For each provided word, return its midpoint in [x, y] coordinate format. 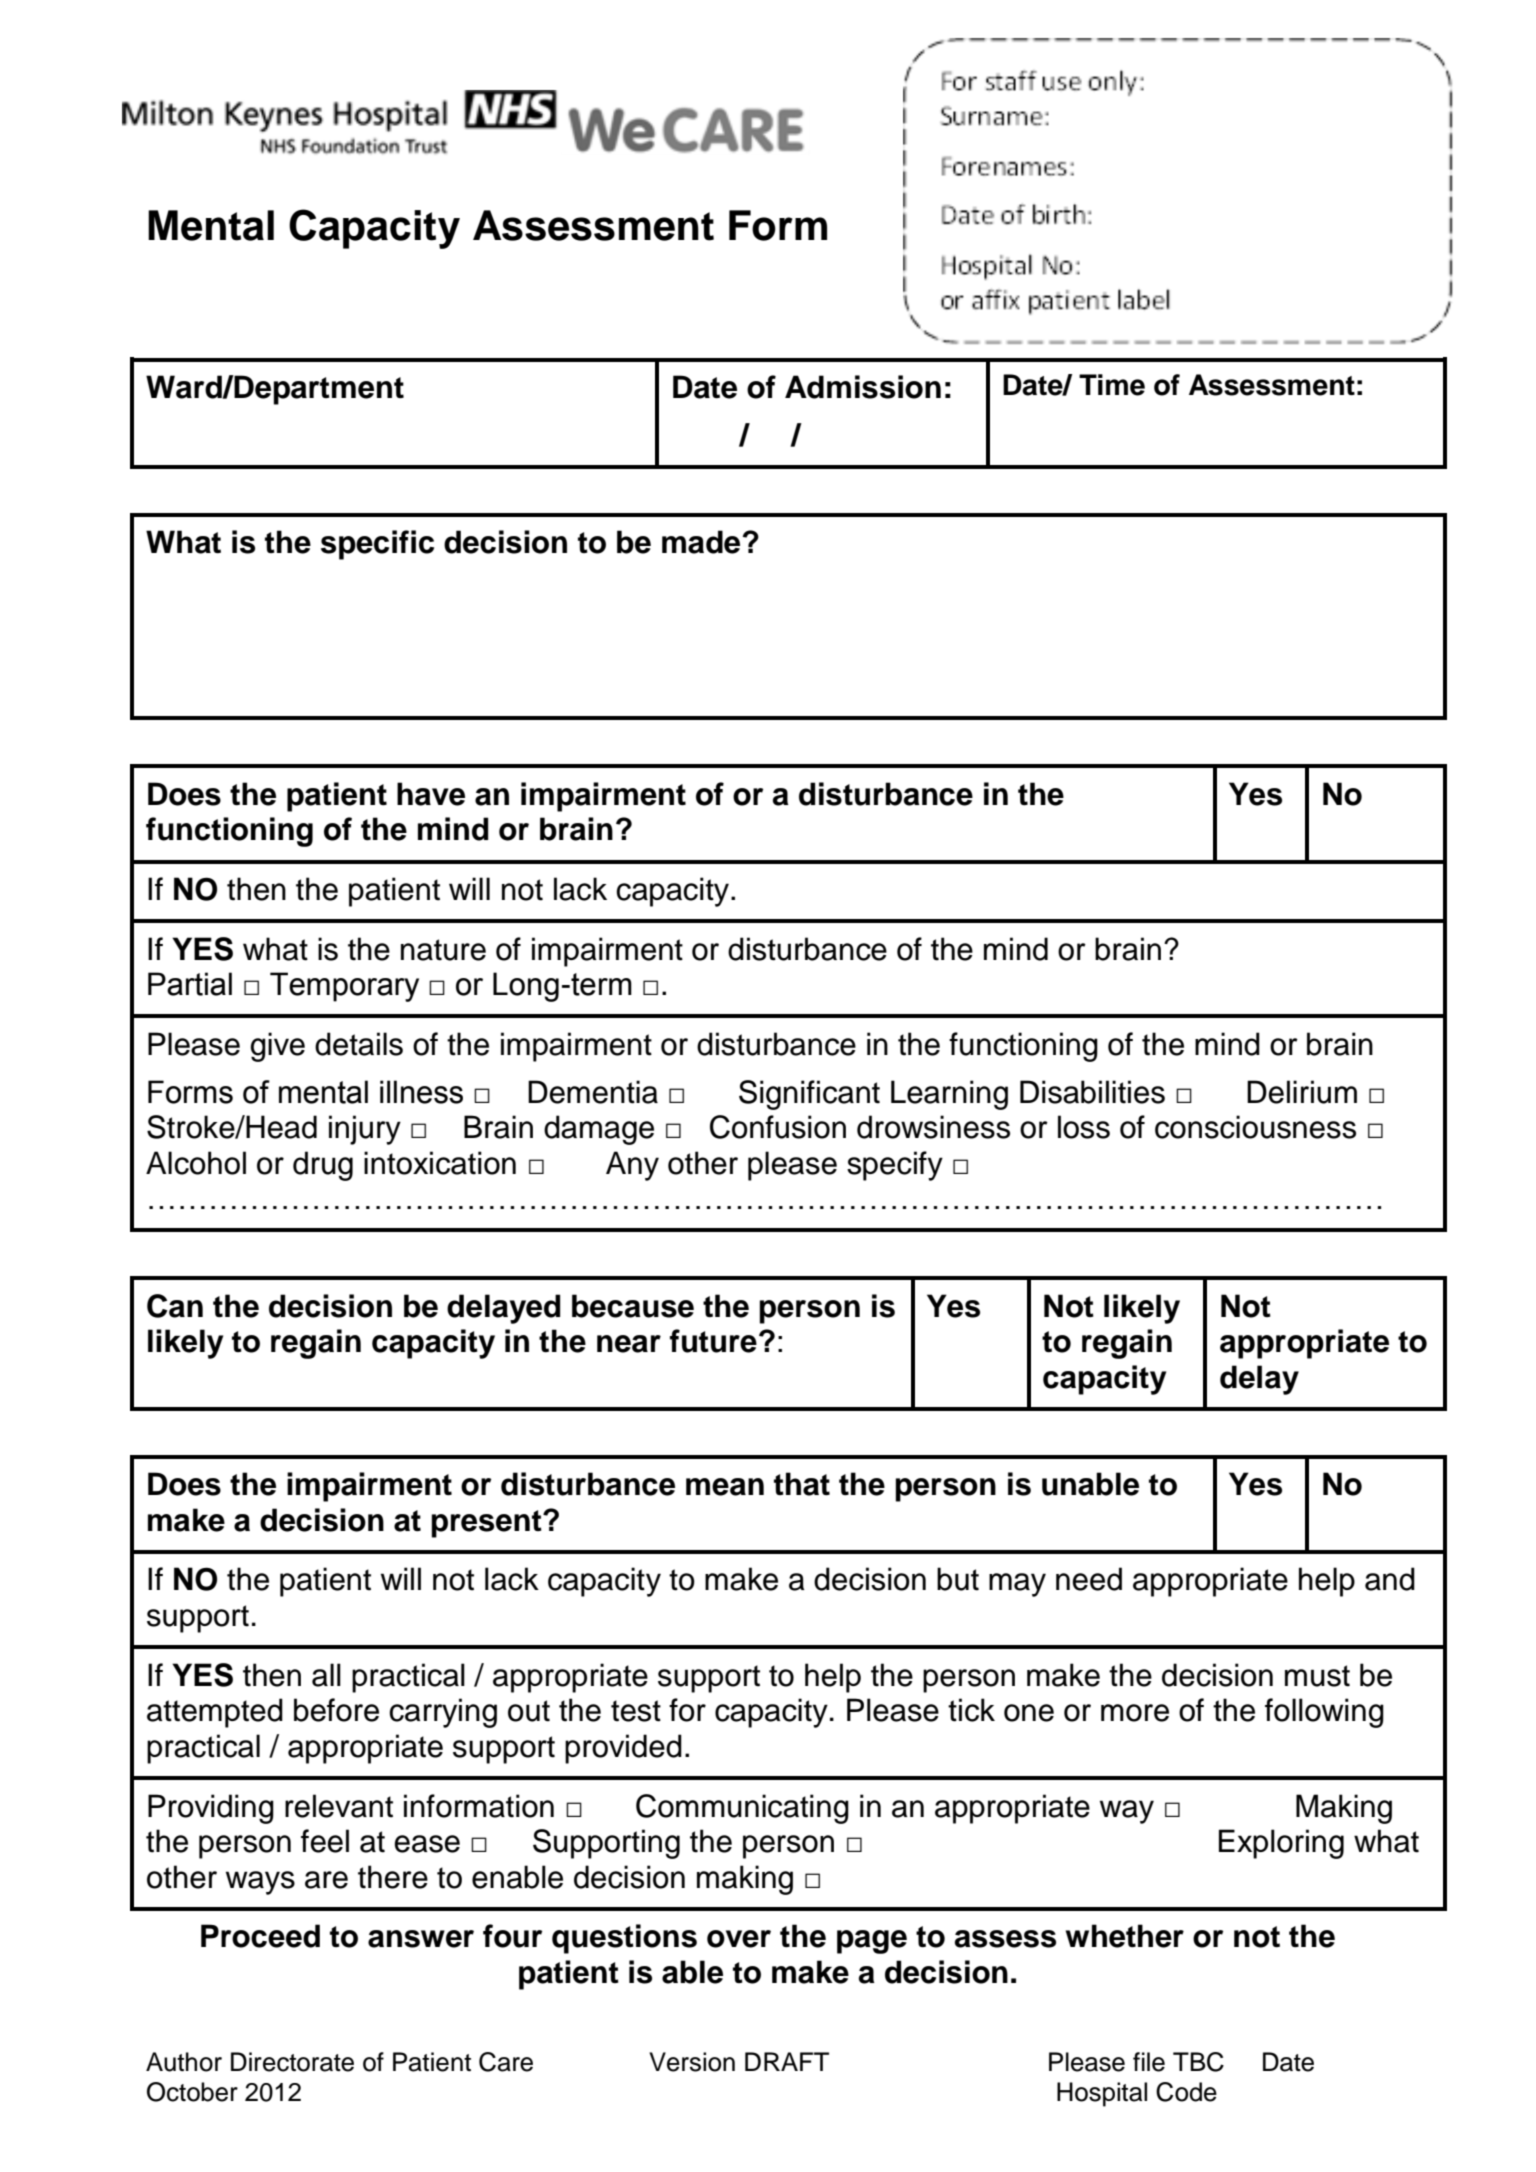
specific [377, 545]
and [1390, 1579]
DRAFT [787, 2061]
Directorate [292, 2062]
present [487, 1524]
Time [1112, 385]
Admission [863, 387]
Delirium [1302, 1092]
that [802, 1484]
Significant [809, 1095]
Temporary [344, 987]
